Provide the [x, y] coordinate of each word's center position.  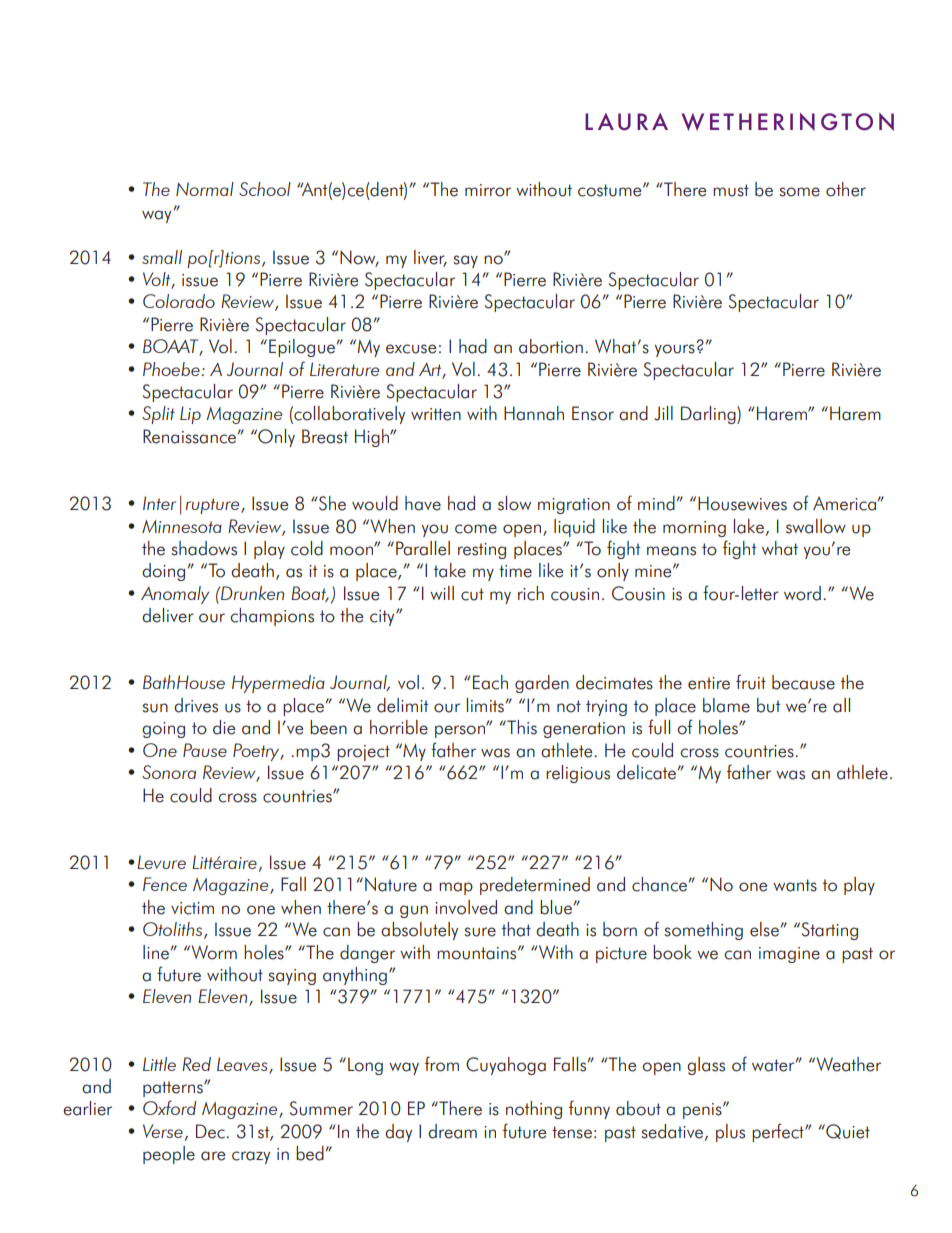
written [436, 414]
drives [196, 705]
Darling [709, 415]
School [265, 189]
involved [466, 907]
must [731, 190]
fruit [751, 682]
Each [490, 682]
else [764, 929]
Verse [163, 1131]
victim [192, 908]
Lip [190, 415]
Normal [205, 189]
